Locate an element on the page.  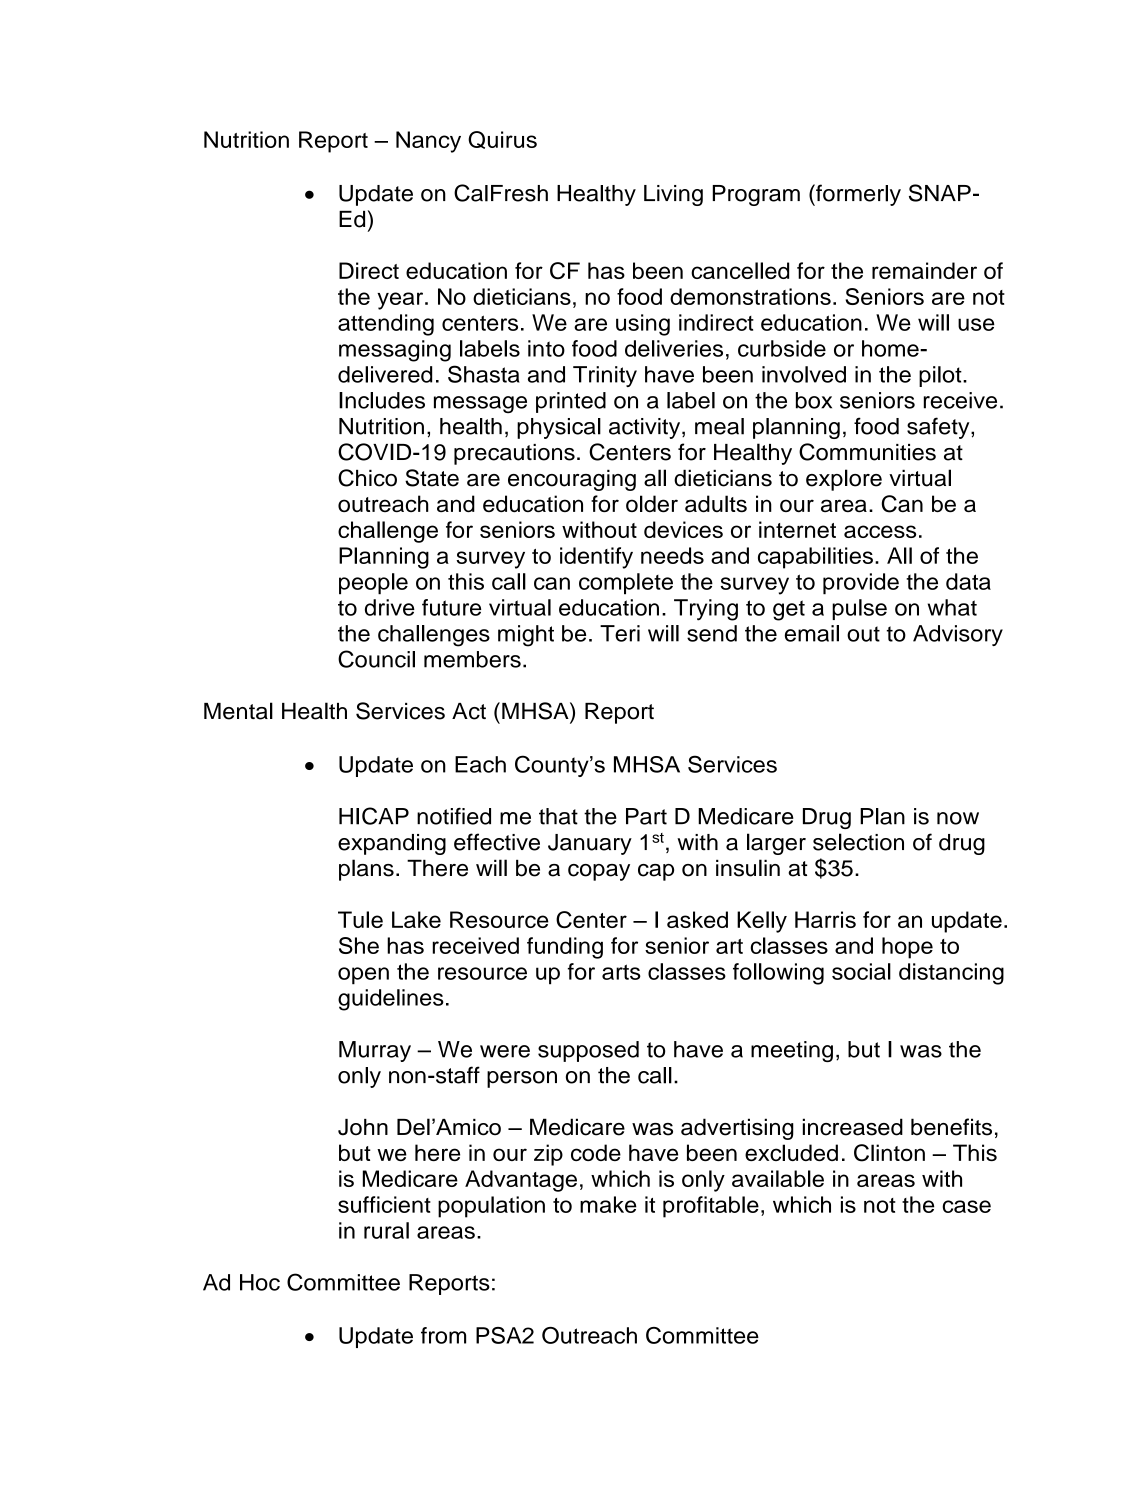
Living is located at coordinates (673, 195).
